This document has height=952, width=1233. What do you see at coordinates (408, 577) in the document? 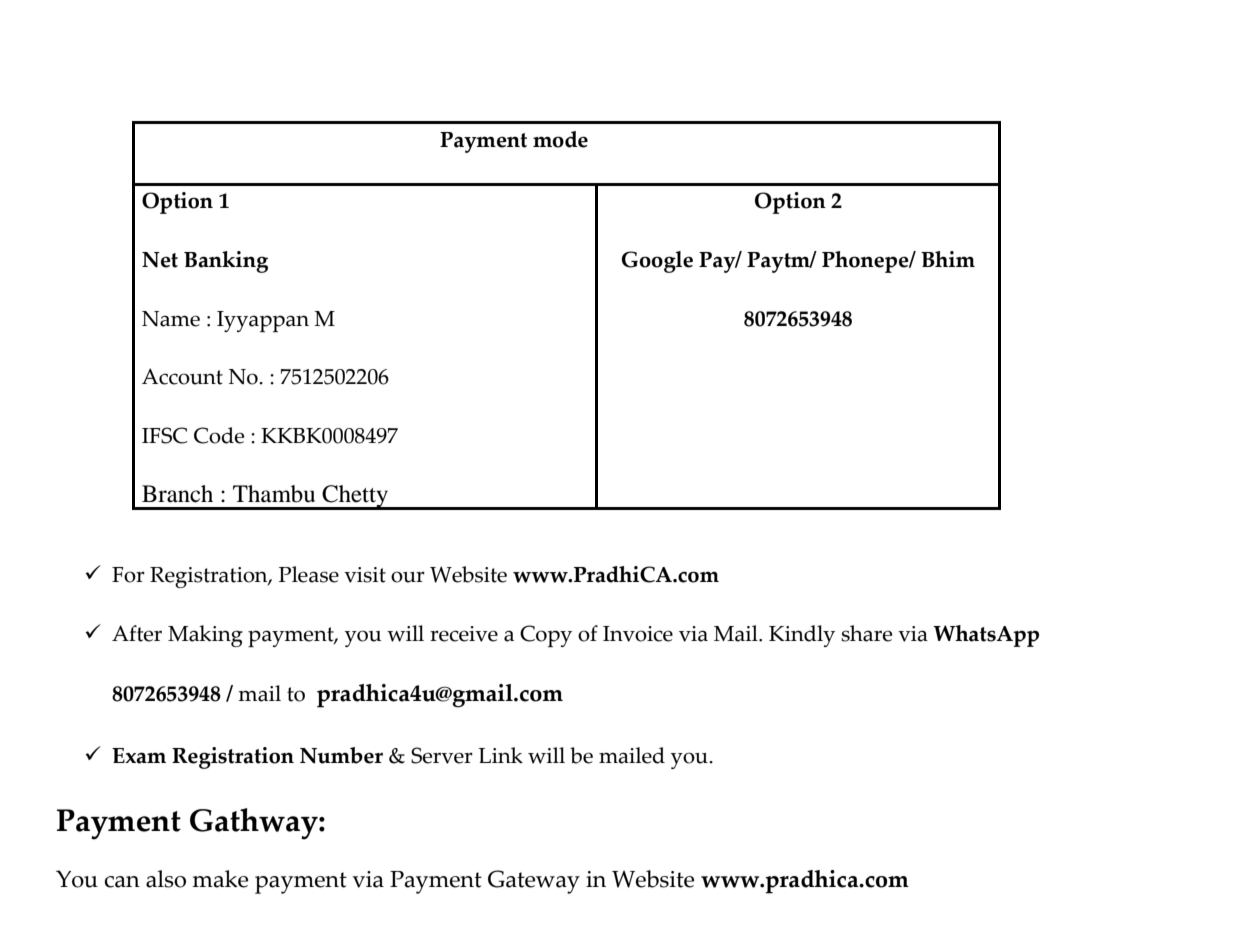
I see `our` at bounding box center [408, 577].
